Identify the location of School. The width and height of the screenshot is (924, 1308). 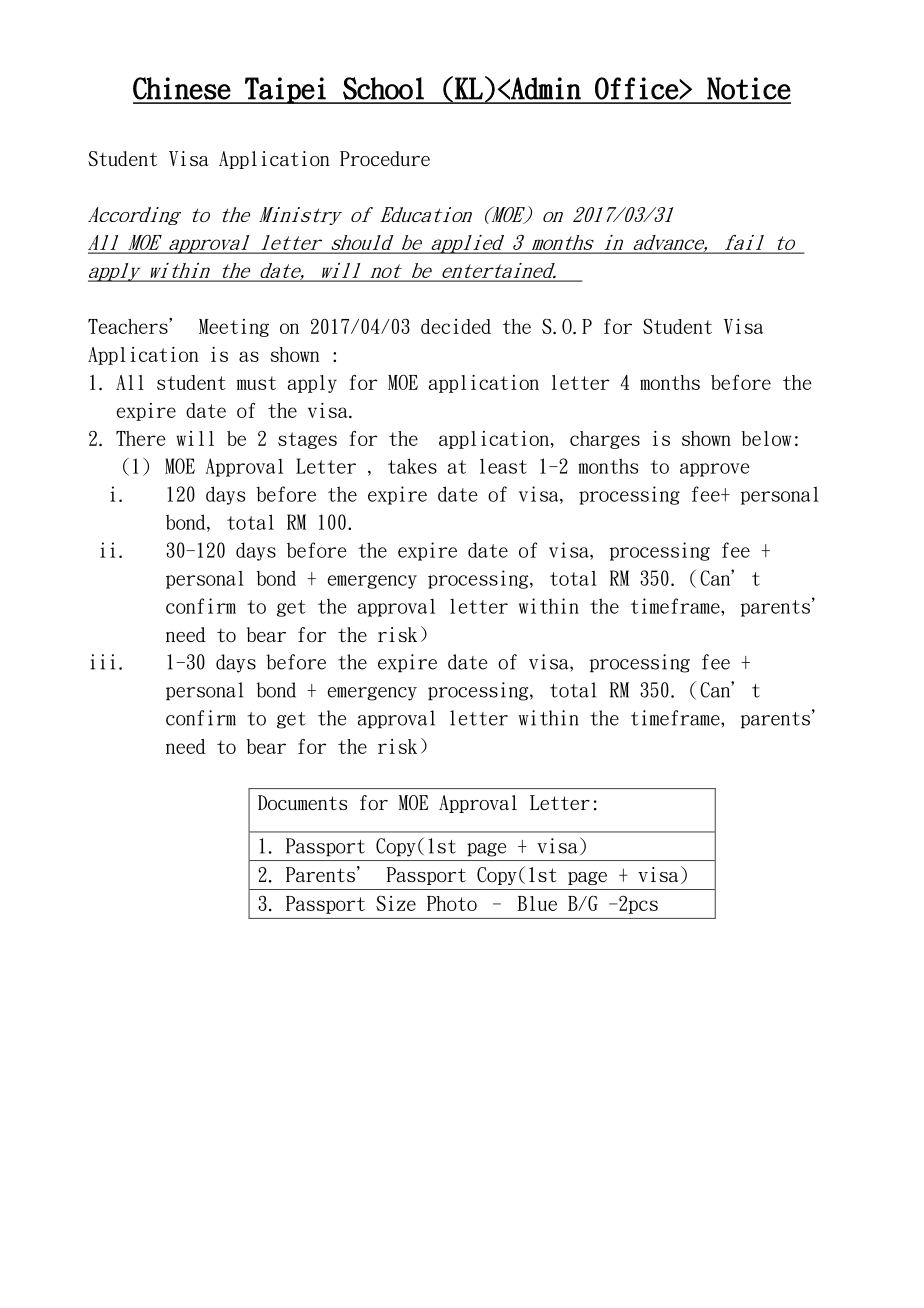
(383, 88).
